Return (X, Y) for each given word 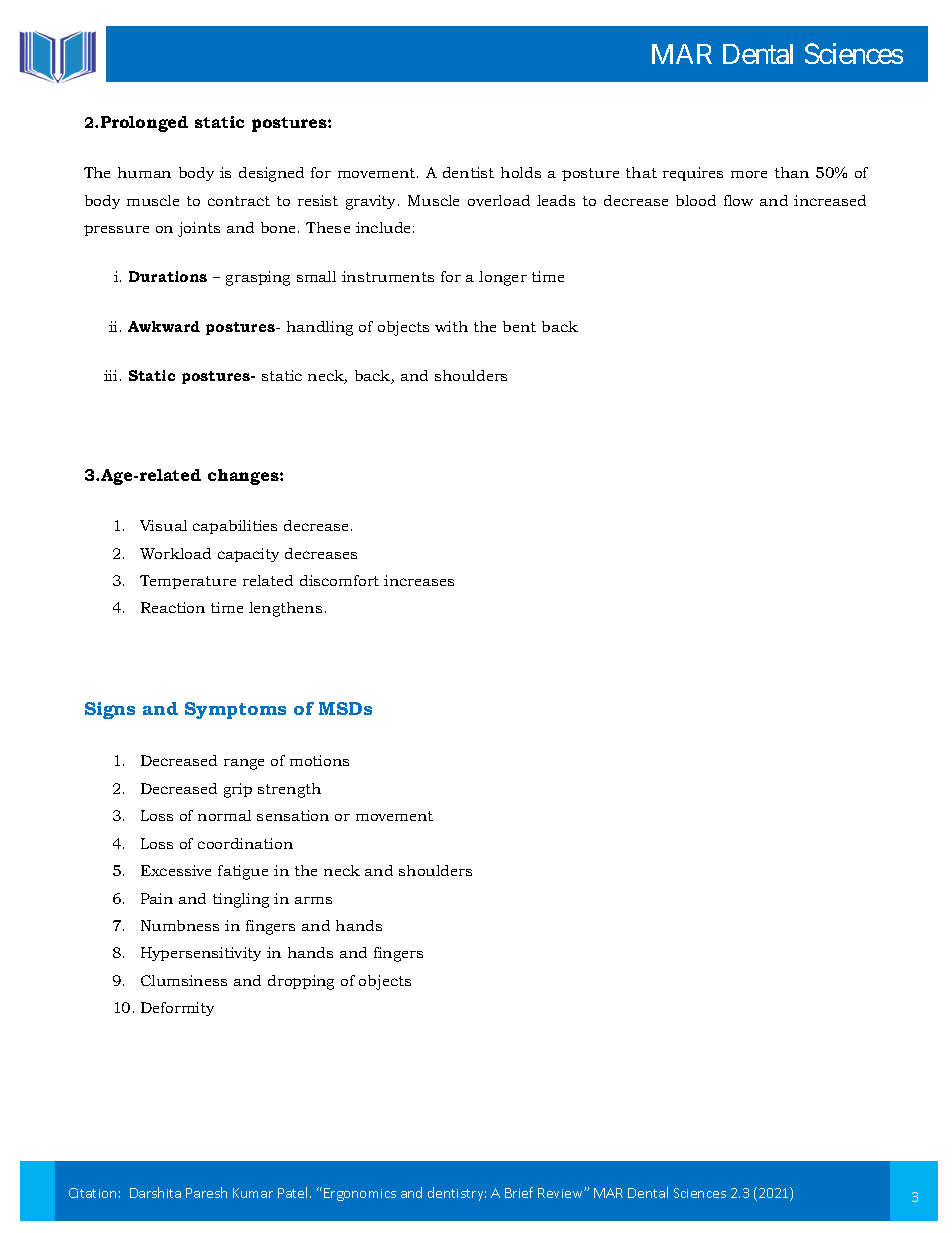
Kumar (253, 1193)
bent (519, 326)
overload (499, 200)
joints (199, 229)
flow (738, 200)
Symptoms (235, 710)
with (451, 326)
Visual (163, 525)
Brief (519, 1192)
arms (313, 900)
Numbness (180, 925)
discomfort (339, 580)
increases (419, 580)
